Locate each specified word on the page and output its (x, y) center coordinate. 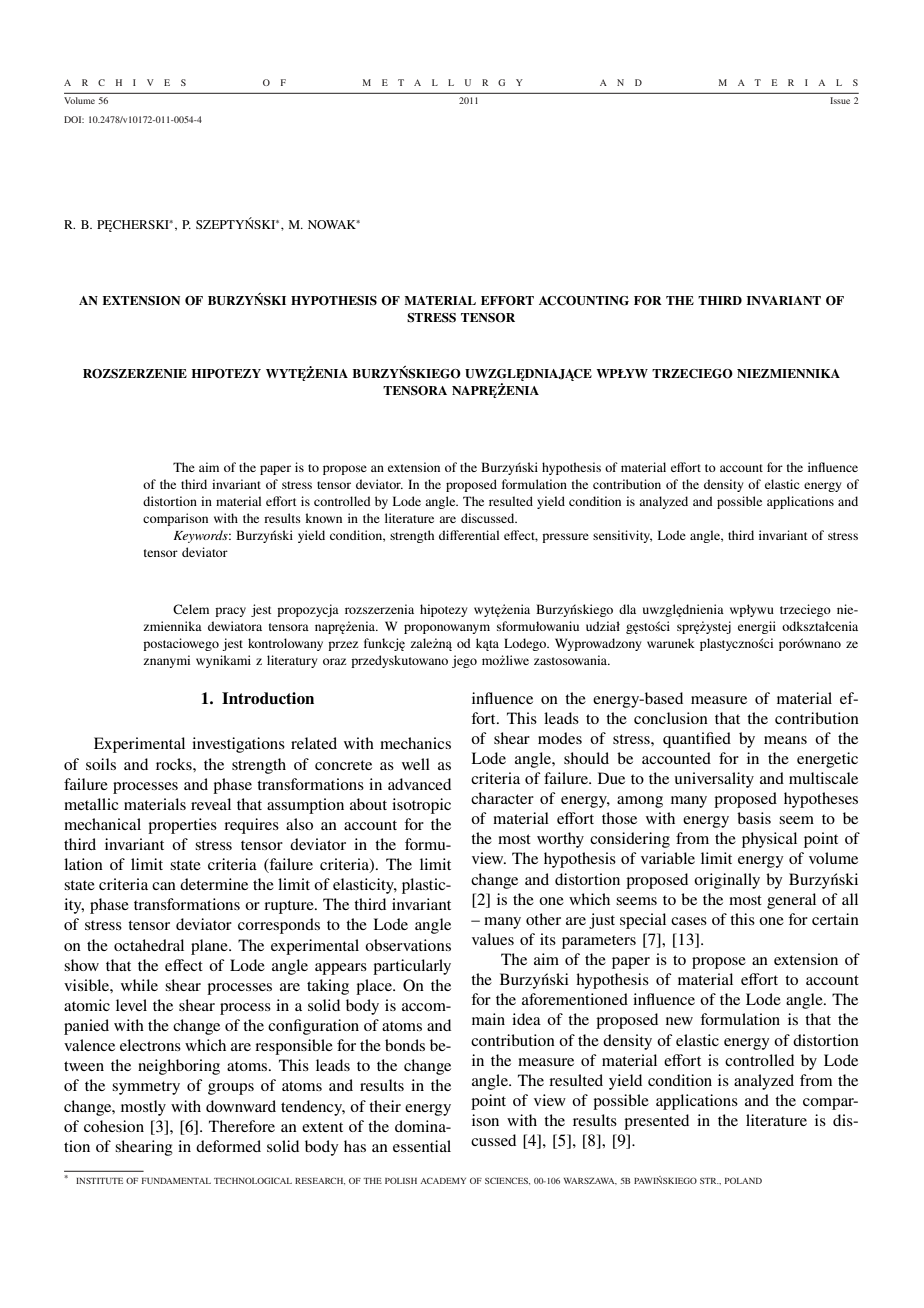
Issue (840, 100)
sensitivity (622, 536)
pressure (565, 538)
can (164, 886)
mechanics (415, 743)
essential (422, 1146)
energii (757, 627)
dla (627, 609)
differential (469, 535)
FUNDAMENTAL (176, 1181)
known (323, 518)
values (493, 939)
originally (727, 881)
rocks (175, 764)
